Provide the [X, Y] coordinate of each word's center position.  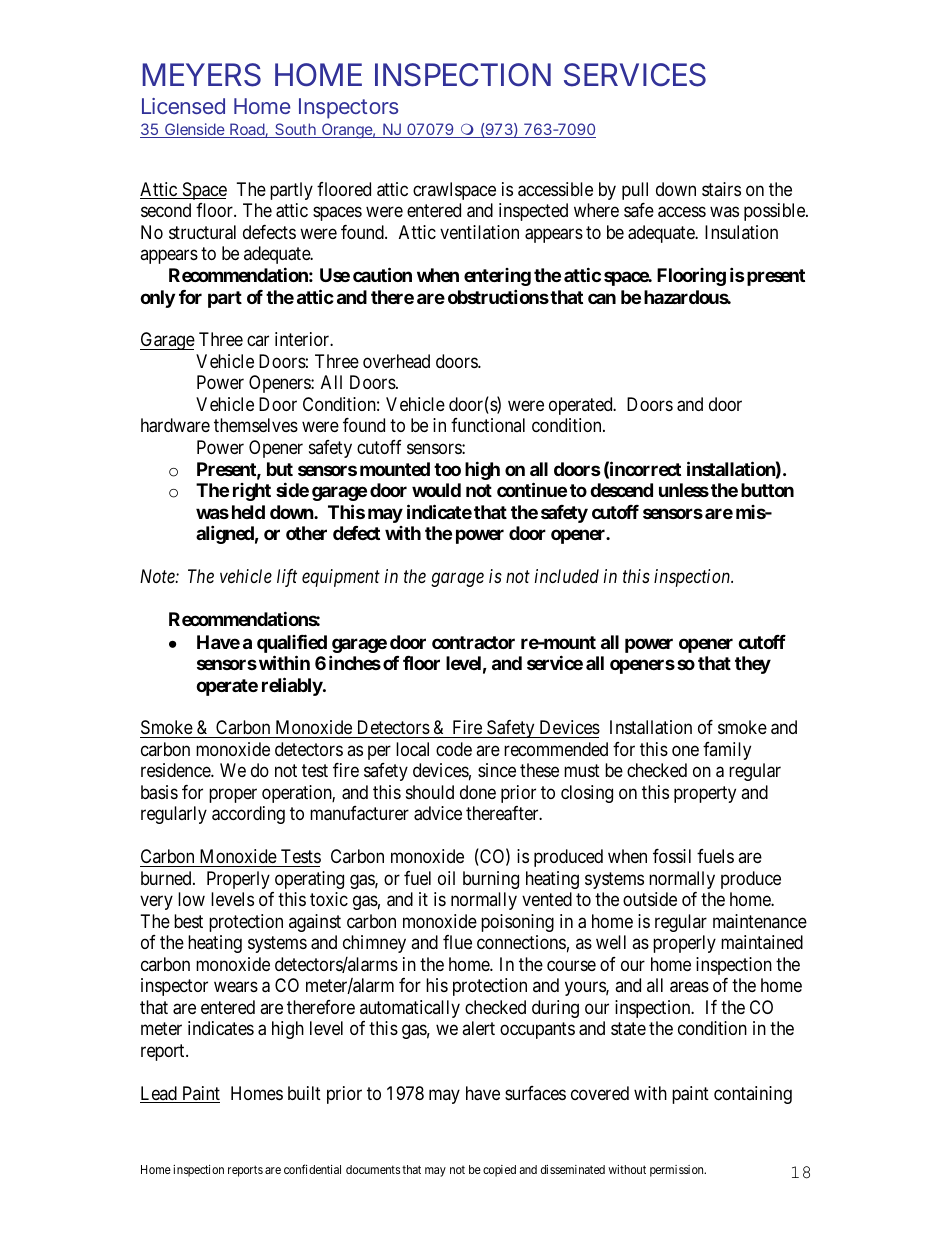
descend [621, 490]
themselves [256, 425]
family [727, 751]
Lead [159, 1094]
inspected [533, 212]
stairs [721, 189]
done [478, 792]
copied [499, 1171]
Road [247, 130]
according [248, 815]
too [447, 469]
